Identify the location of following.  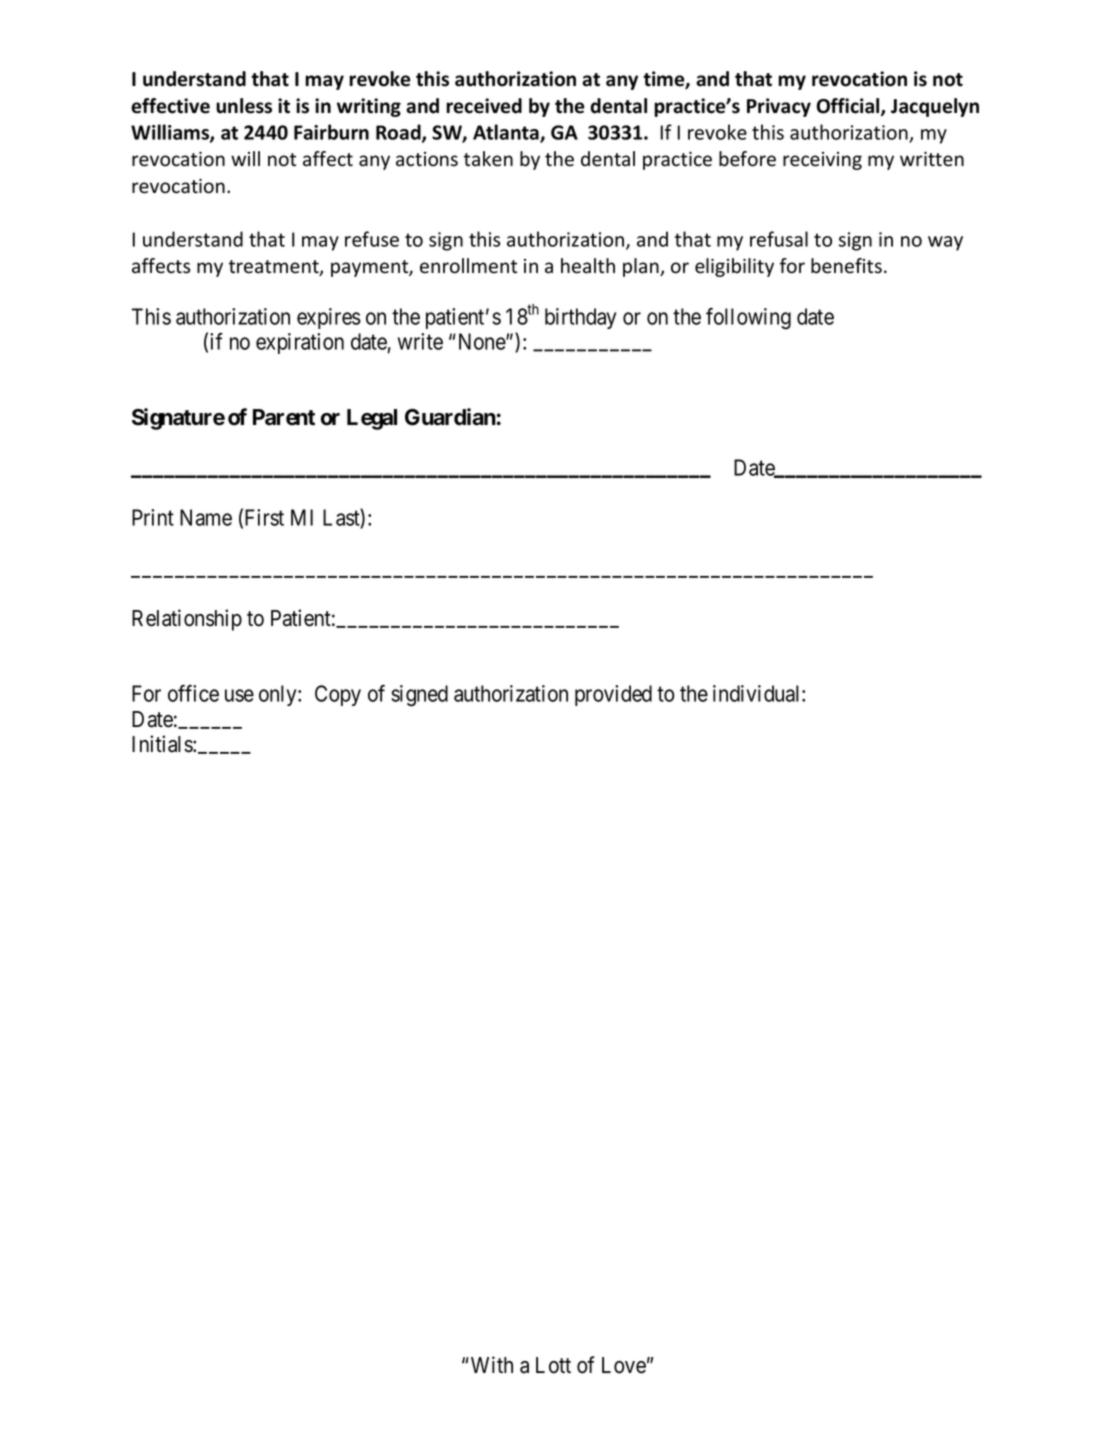
(748, 319).
